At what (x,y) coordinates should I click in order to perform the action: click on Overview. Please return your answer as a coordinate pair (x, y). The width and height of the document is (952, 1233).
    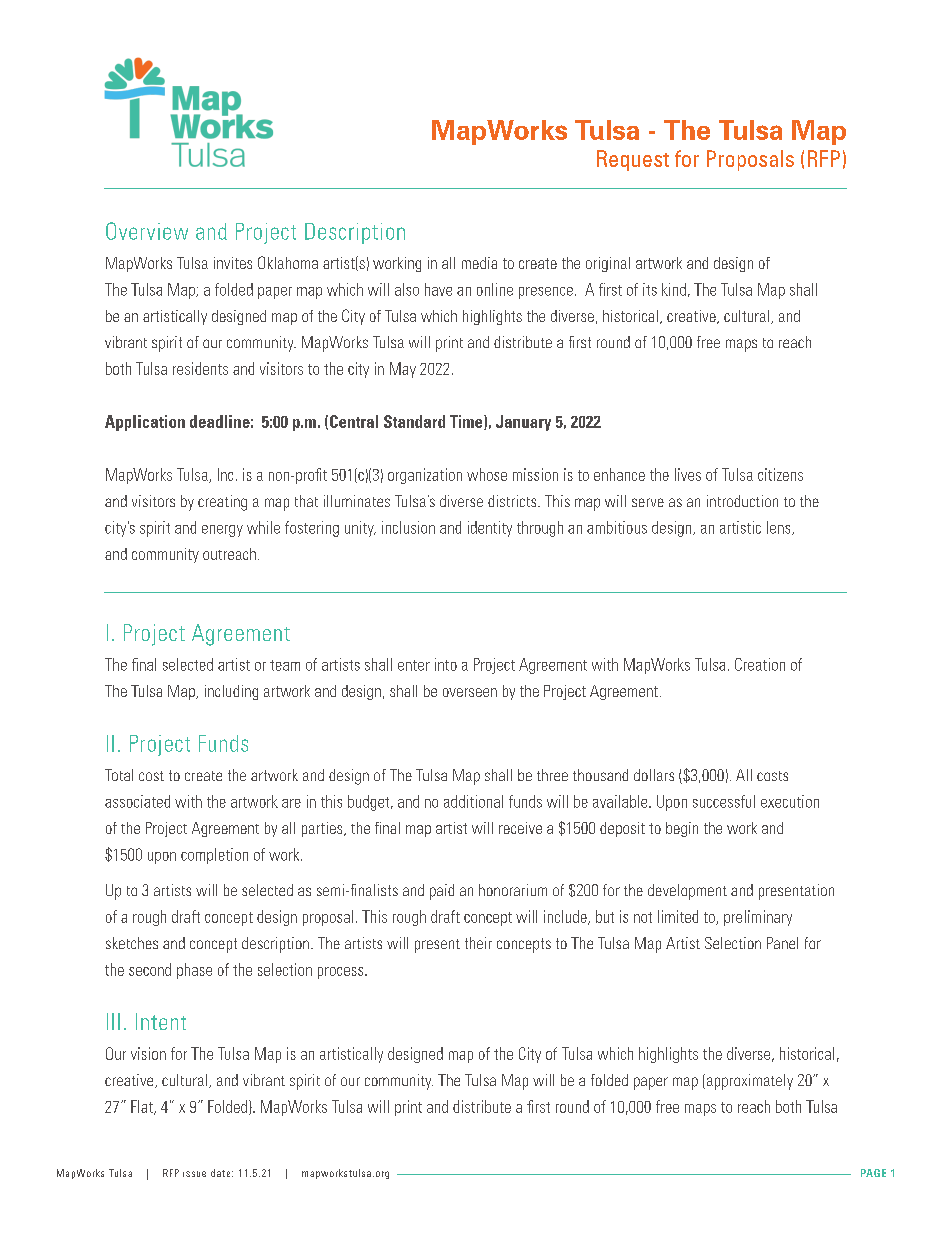
    Looking at the image, I should click on (147, 231).
